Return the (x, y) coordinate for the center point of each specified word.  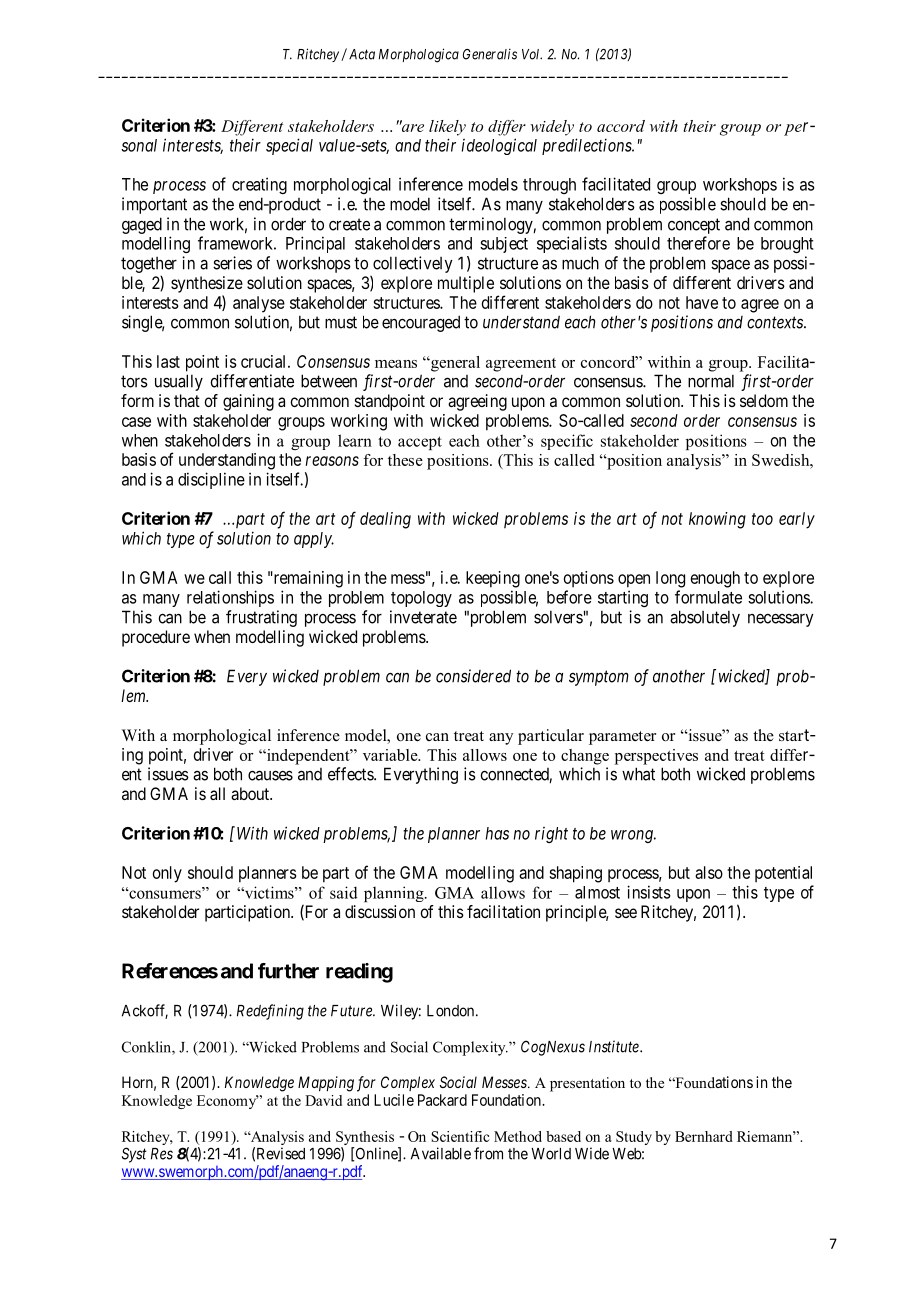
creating (259, 185)
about (251, 793)
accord (621, 126)
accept (420, 443)
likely (447, 128)
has (497, 833)
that (187, 400)
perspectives (656, 757)
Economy (228, 1102)
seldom (764, 400)
